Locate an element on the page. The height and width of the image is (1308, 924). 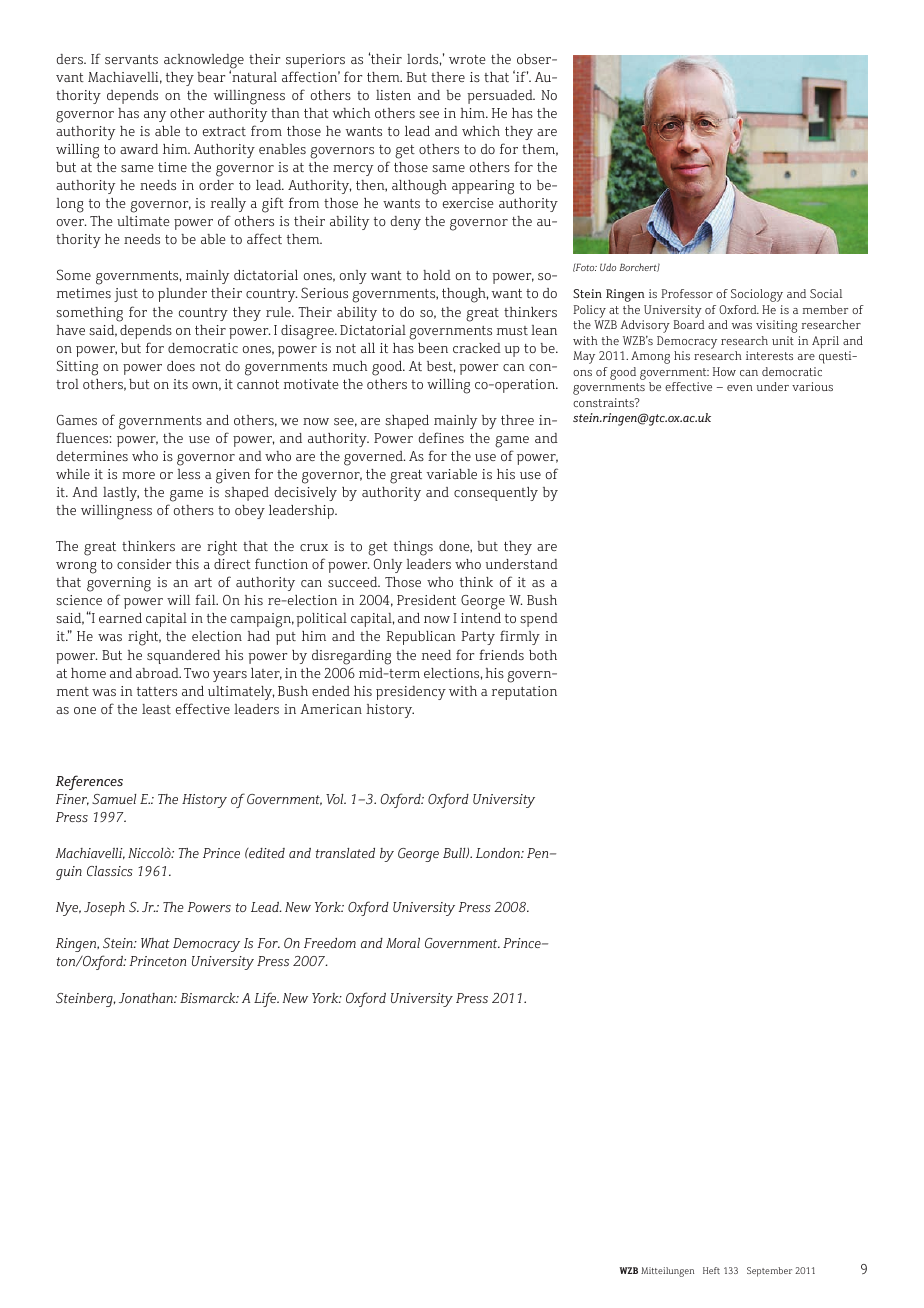
Moral is located at coordinates (403, 943).
